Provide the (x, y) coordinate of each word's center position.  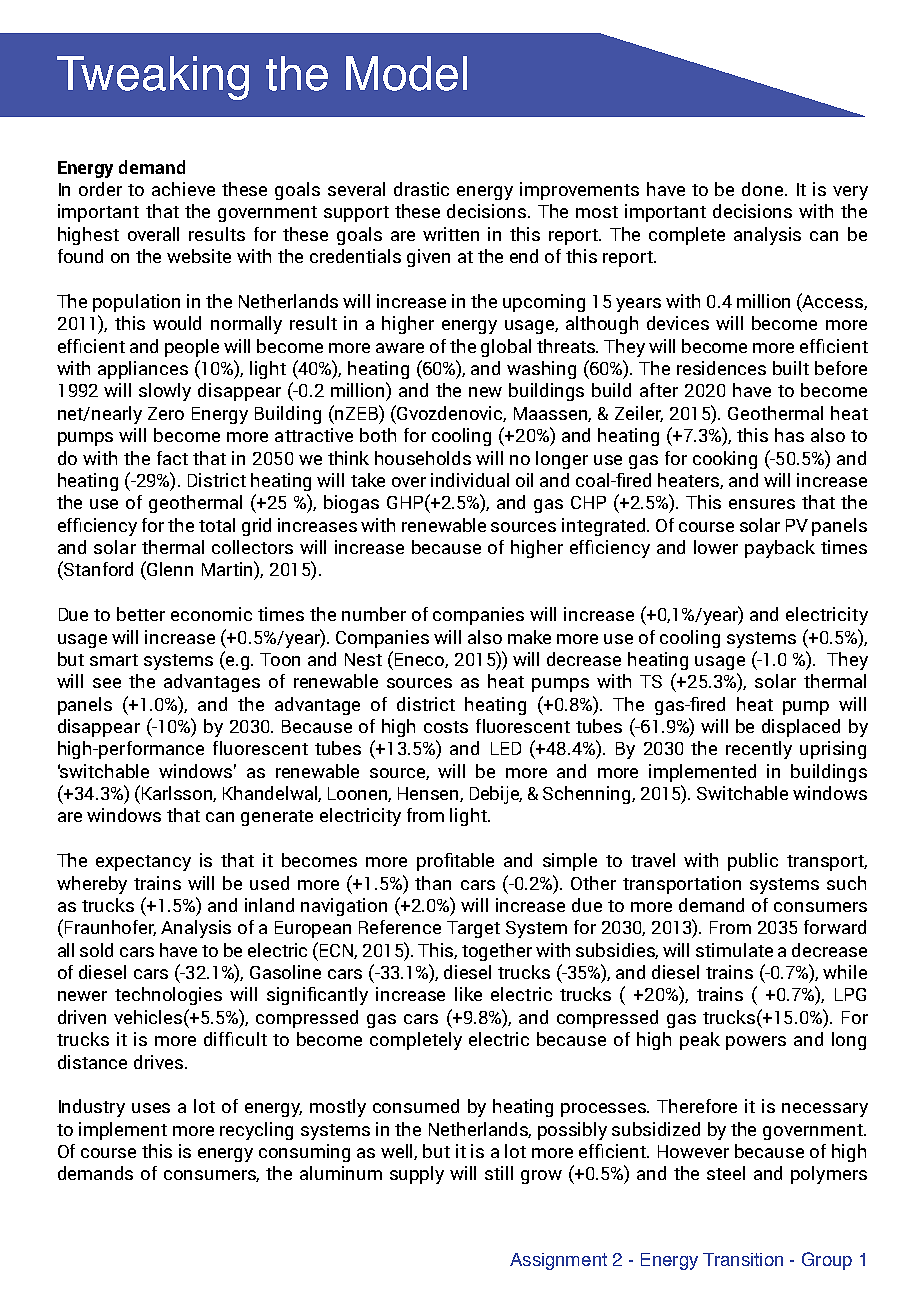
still (499, 1173)
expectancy (143, 863)
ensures (762, 504)
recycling (256, 1131)
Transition (743, 1259)
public (753, 862)
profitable (455, 862)
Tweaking (153, 78)
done (762, 189)
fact (172, 458)
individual (470, 480)
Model (406, 73)
